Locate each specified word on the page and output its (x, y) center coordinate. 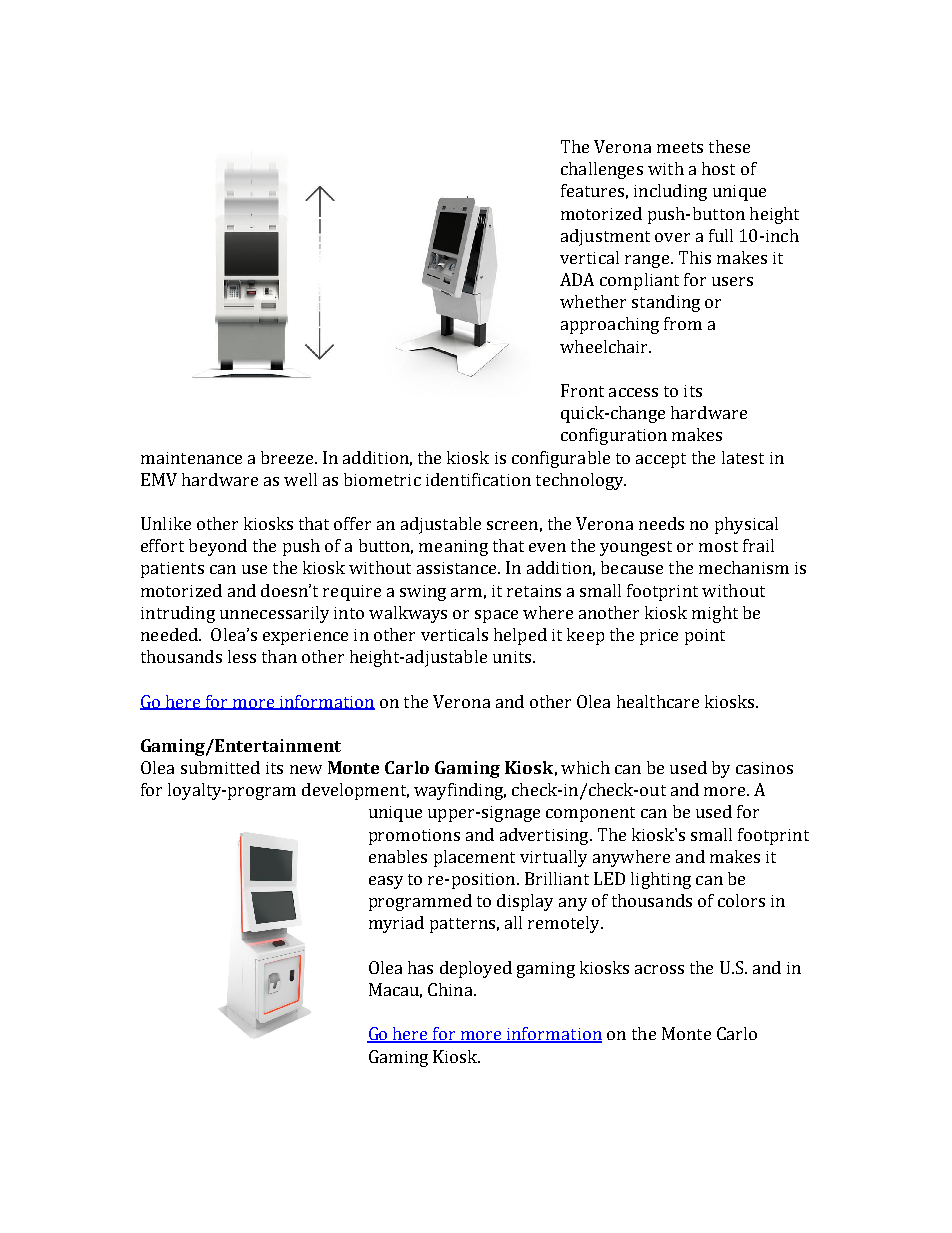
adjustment (605, 237)
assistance (458, 568)
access (633, 392)
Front (582, 390)
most (718, 546)
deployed (476, 969)
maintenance (191, 458)
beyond (218, 547)
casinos (764, 768)
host (718, 168)
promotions (414, 837)
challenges (602, 170)
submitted (220, 767)
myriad (396, 924)
